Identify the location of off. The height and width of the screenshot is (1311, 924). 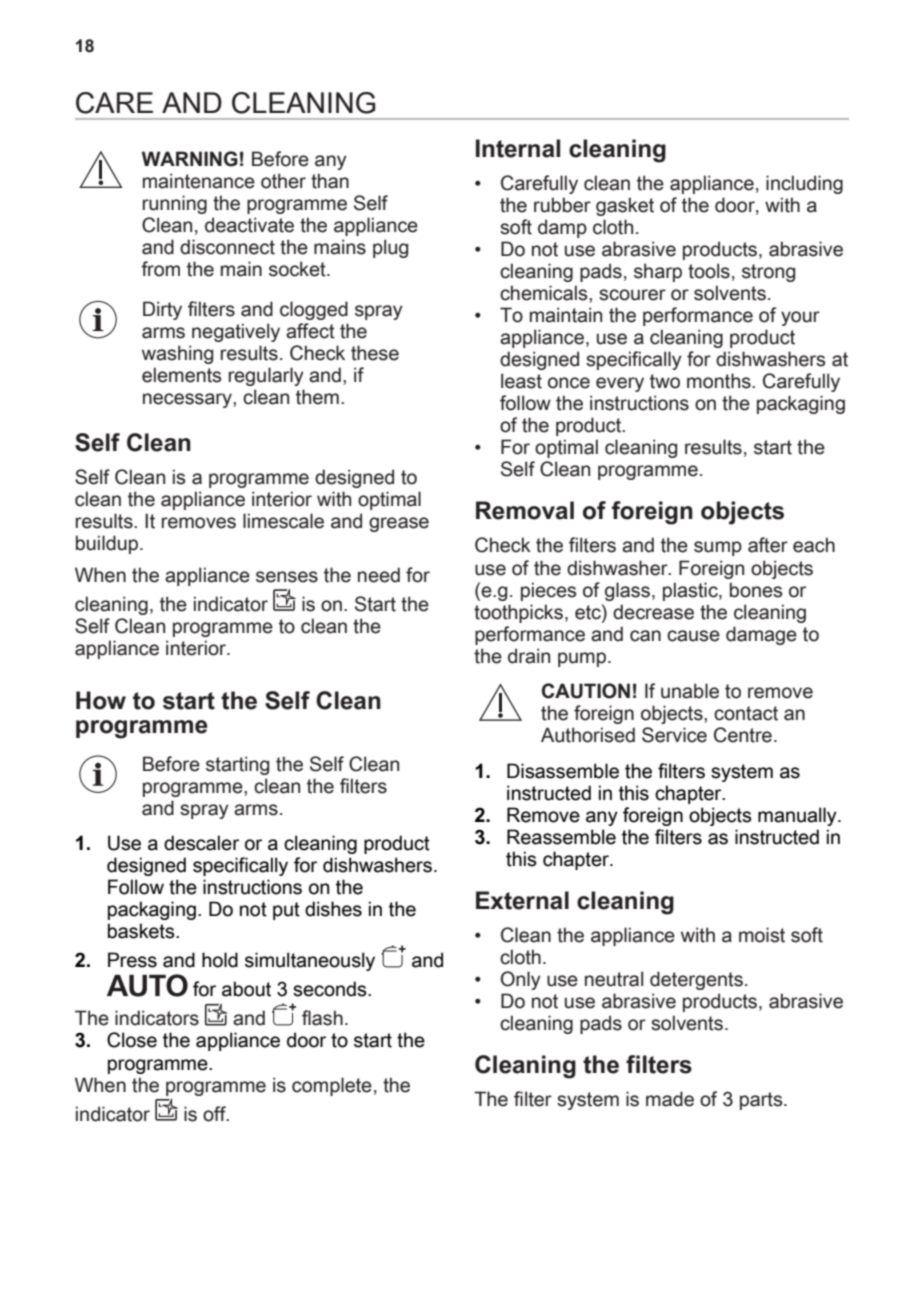
(215, 1114).
